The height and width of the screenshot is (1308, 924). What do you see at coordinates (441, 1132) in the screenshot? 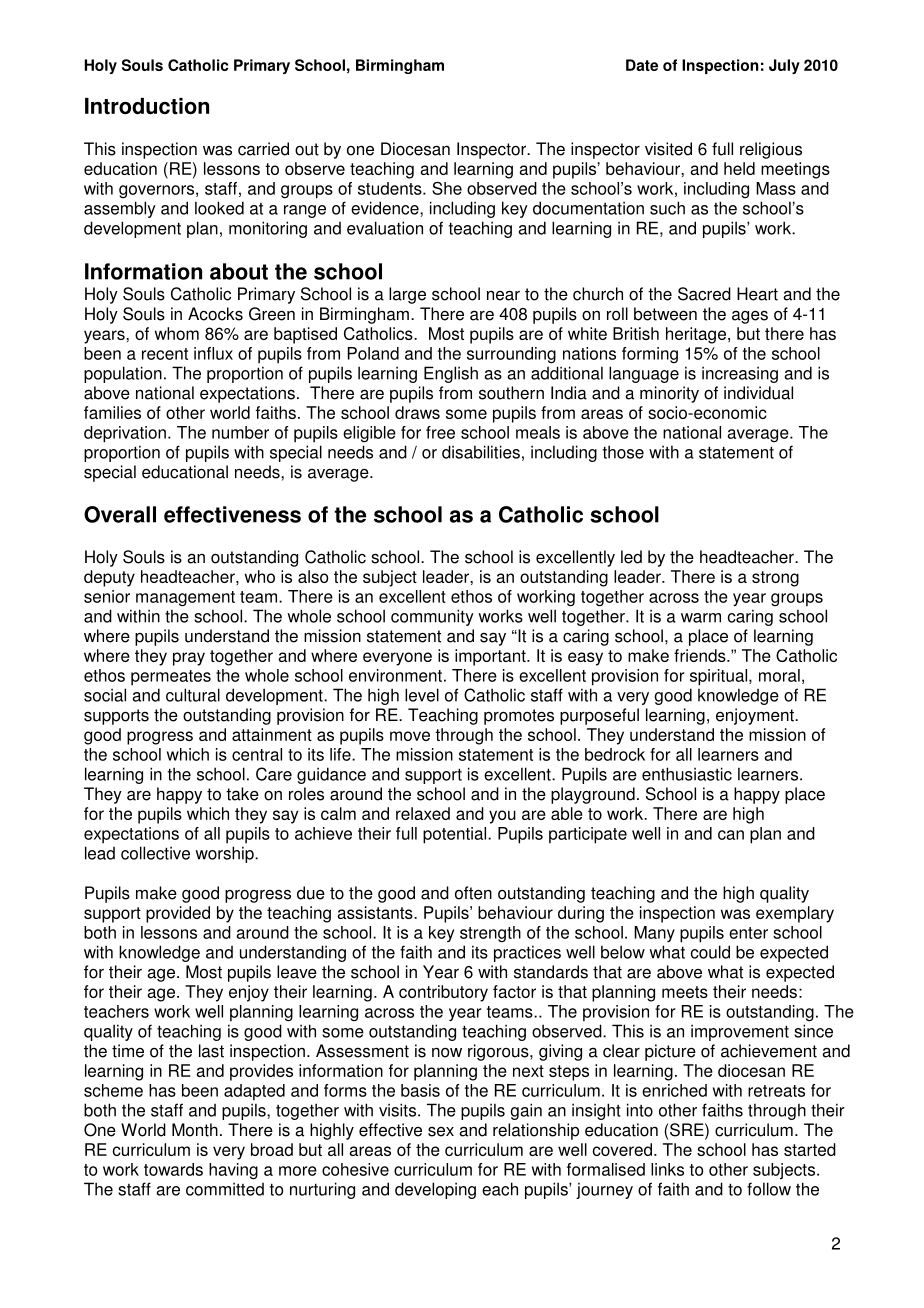
I see `sex` at bounding box center [441, 1132].
